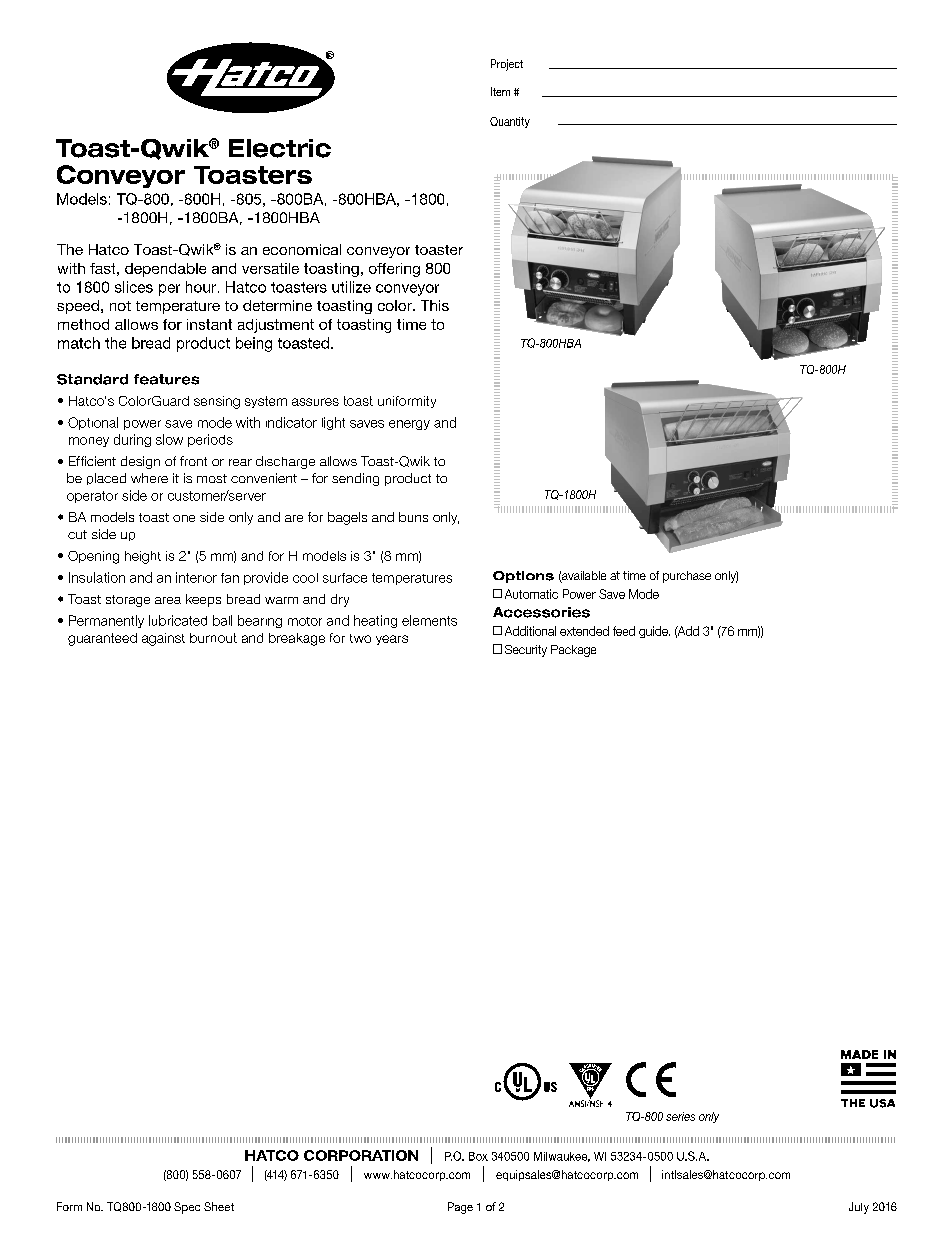 This image has width=952, height=1233. I want to click on guide, so click(654, 632).
